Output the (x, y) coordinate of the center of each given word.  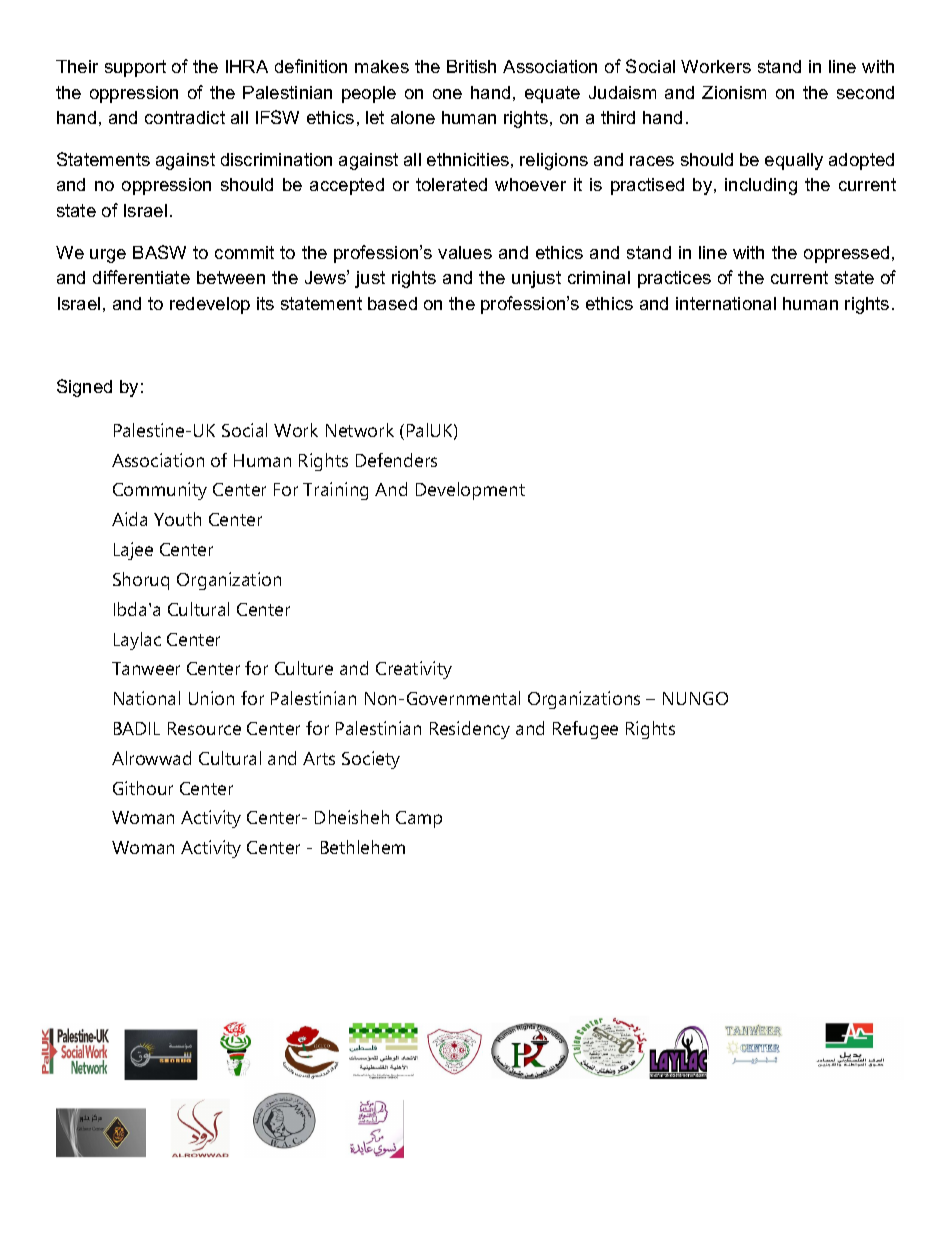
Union (211, 698)
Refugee (585, 730)
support (135, 68)
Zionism (734, 92)
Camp (419, 819)
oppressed (846, 254)
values (465, 252)
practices (674, 279)
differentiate (141, 277)
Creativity (414, 670)
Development (470, 491)
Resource (204, 728)
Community (160, 491)
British (471, 66)
